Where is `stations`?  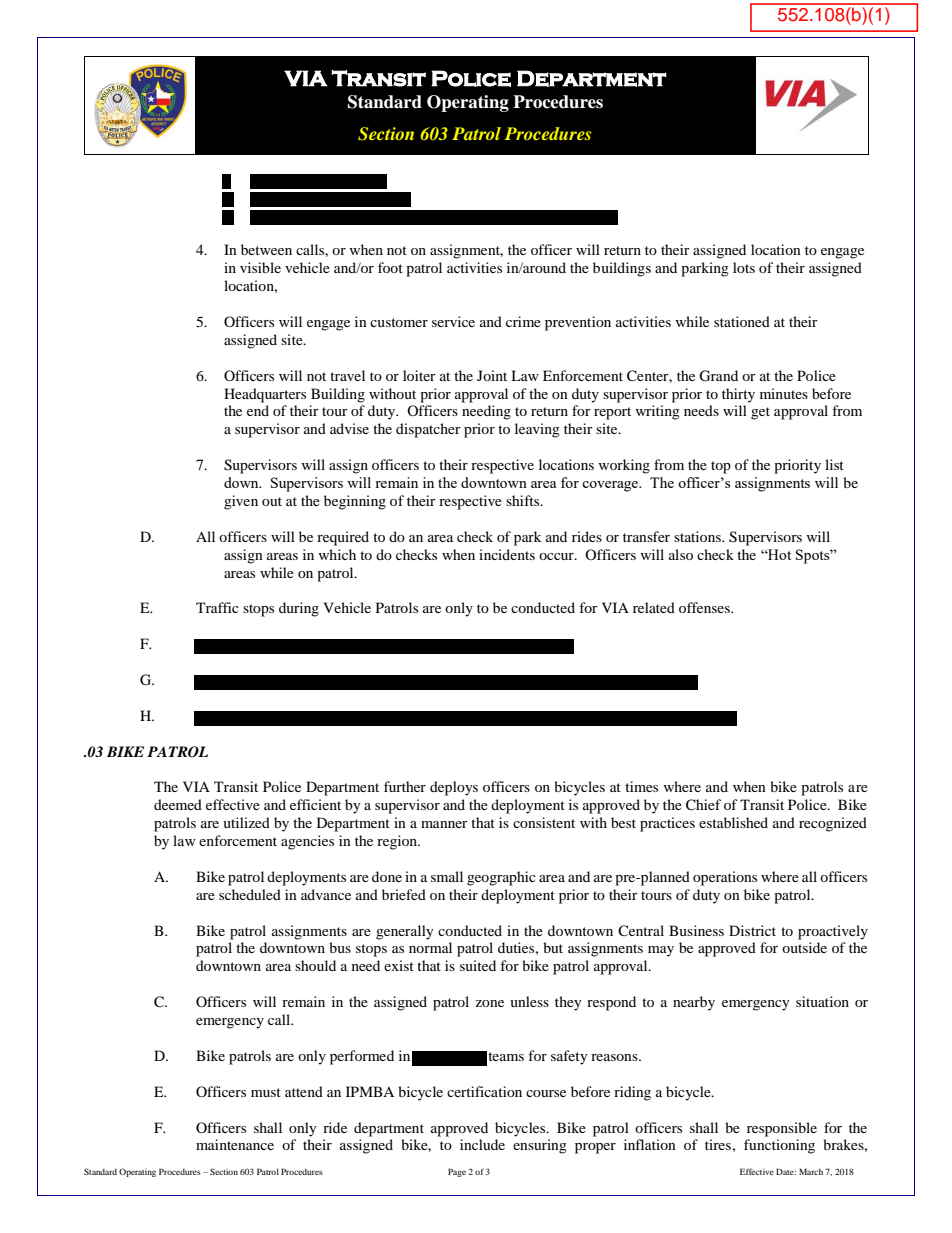 stations is located at coordinates (698, 536).
